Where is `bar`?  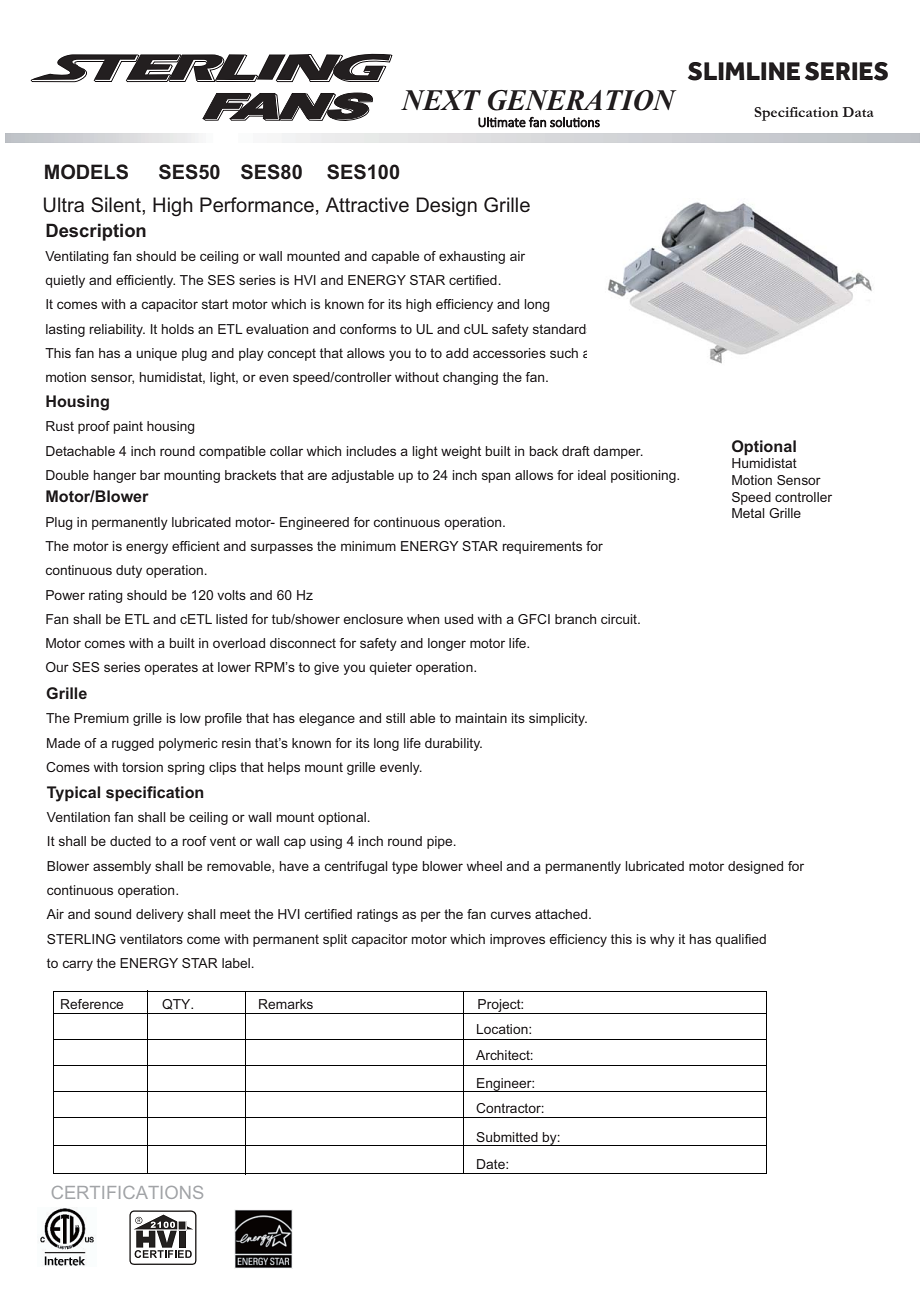 bar is located at coordinates (150, 475).
